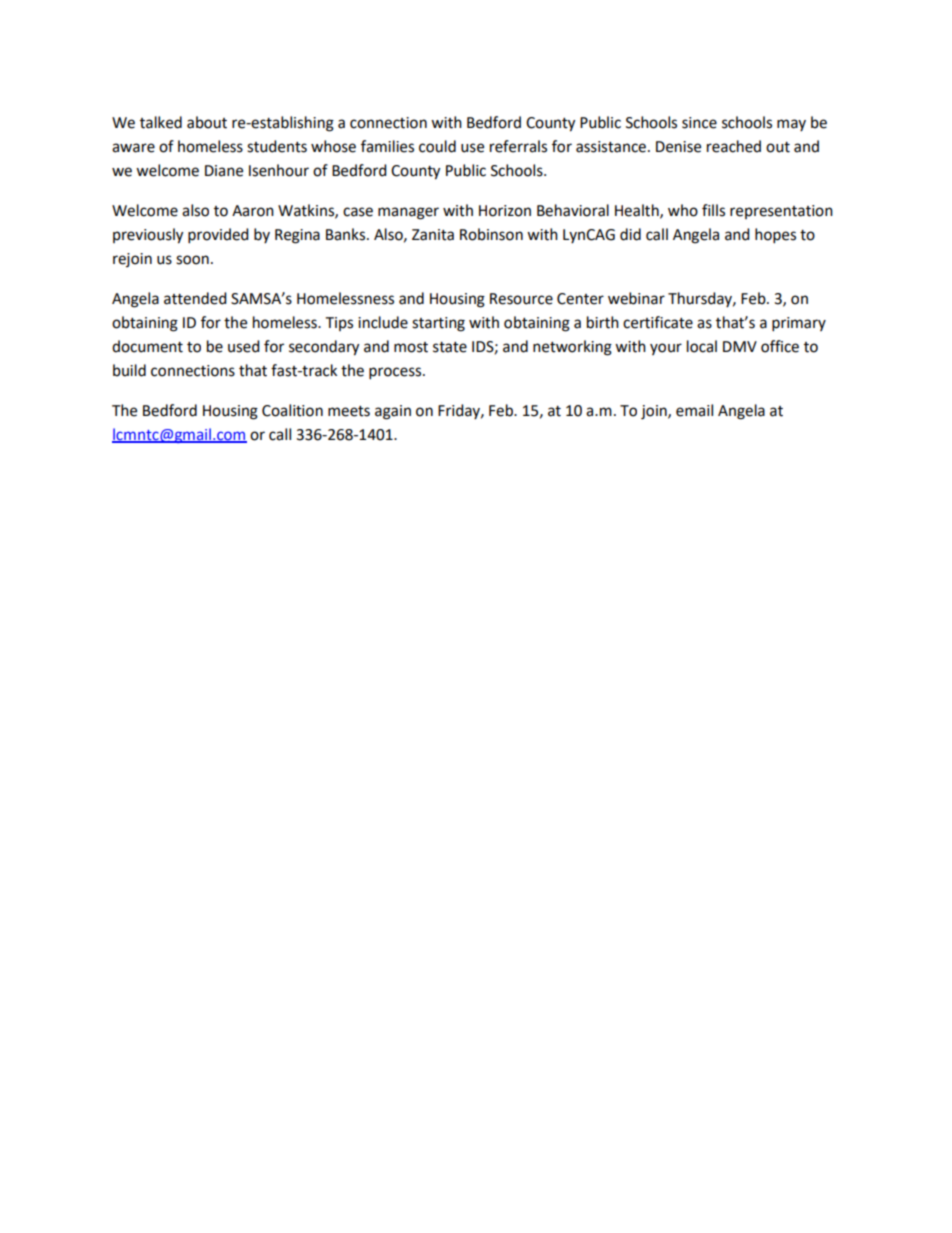 This screenshot has height=1233, width=952. I want to click on used, so click(244, 346).
